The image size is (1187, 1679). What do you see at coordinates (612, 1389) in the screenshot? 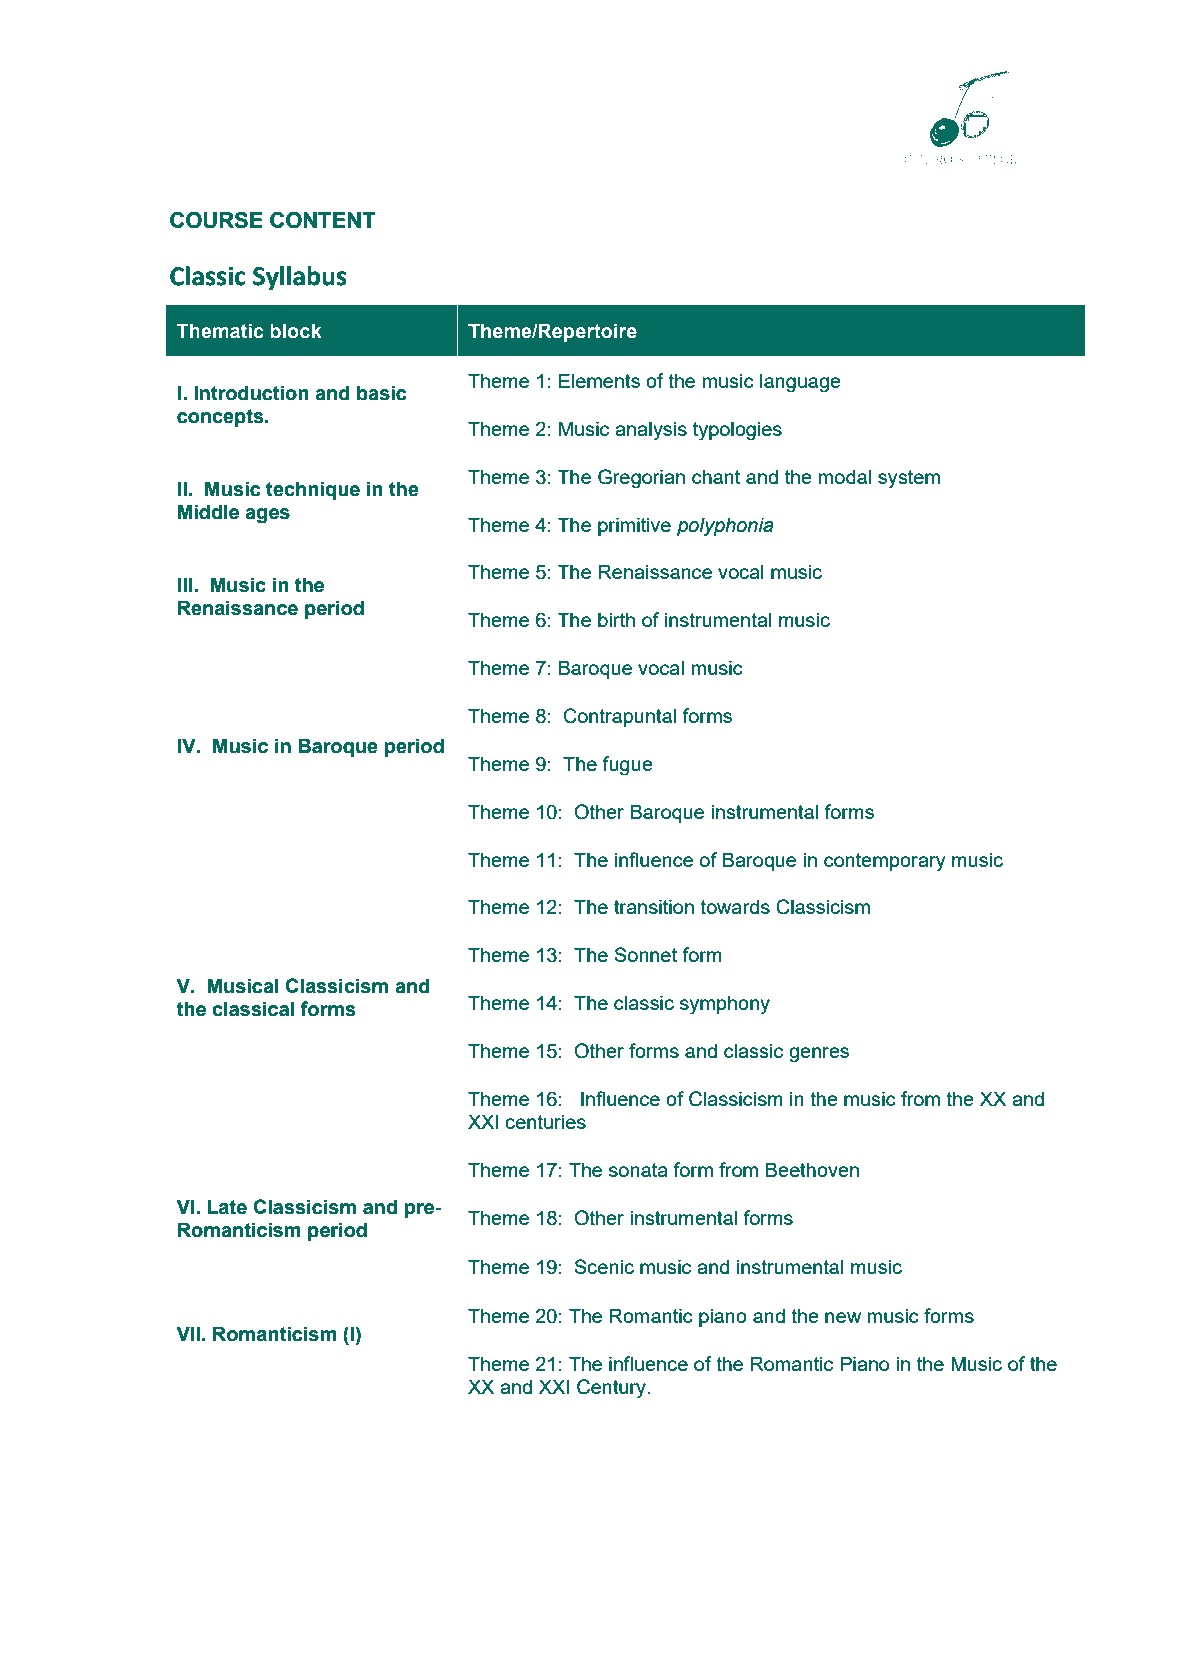
I see `Century` at bounding box center [612, 1389].
